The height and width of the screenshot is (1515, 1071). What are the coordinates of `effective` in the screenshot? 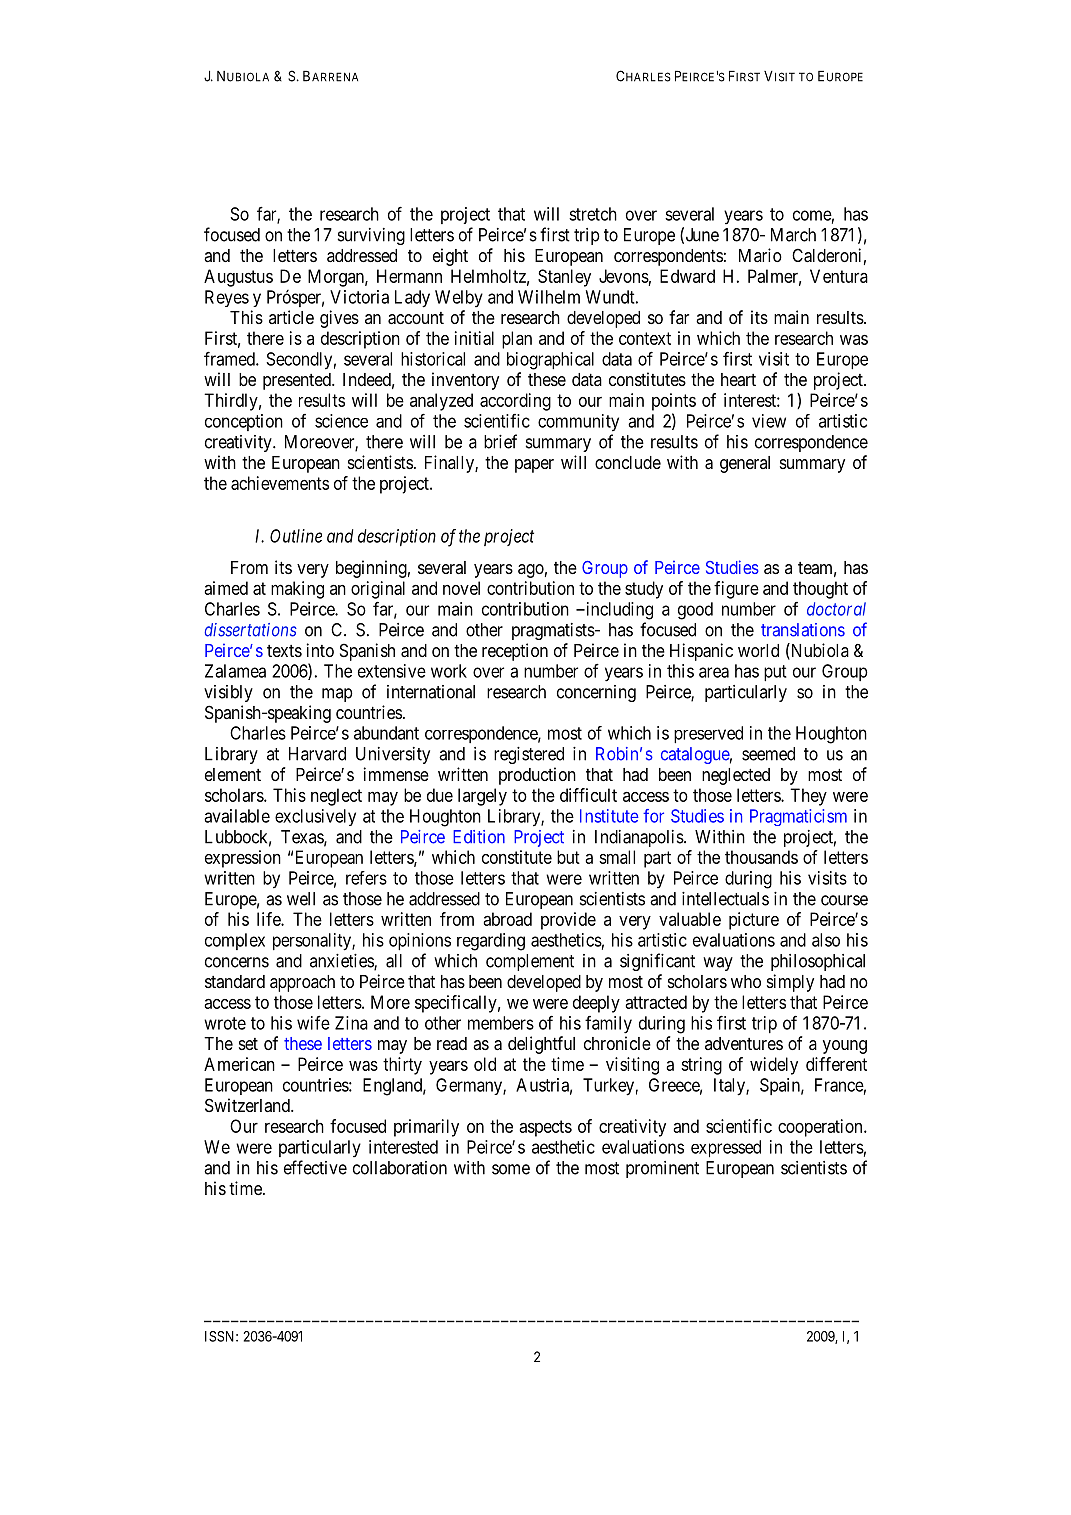 It's located at (315, 1167).
